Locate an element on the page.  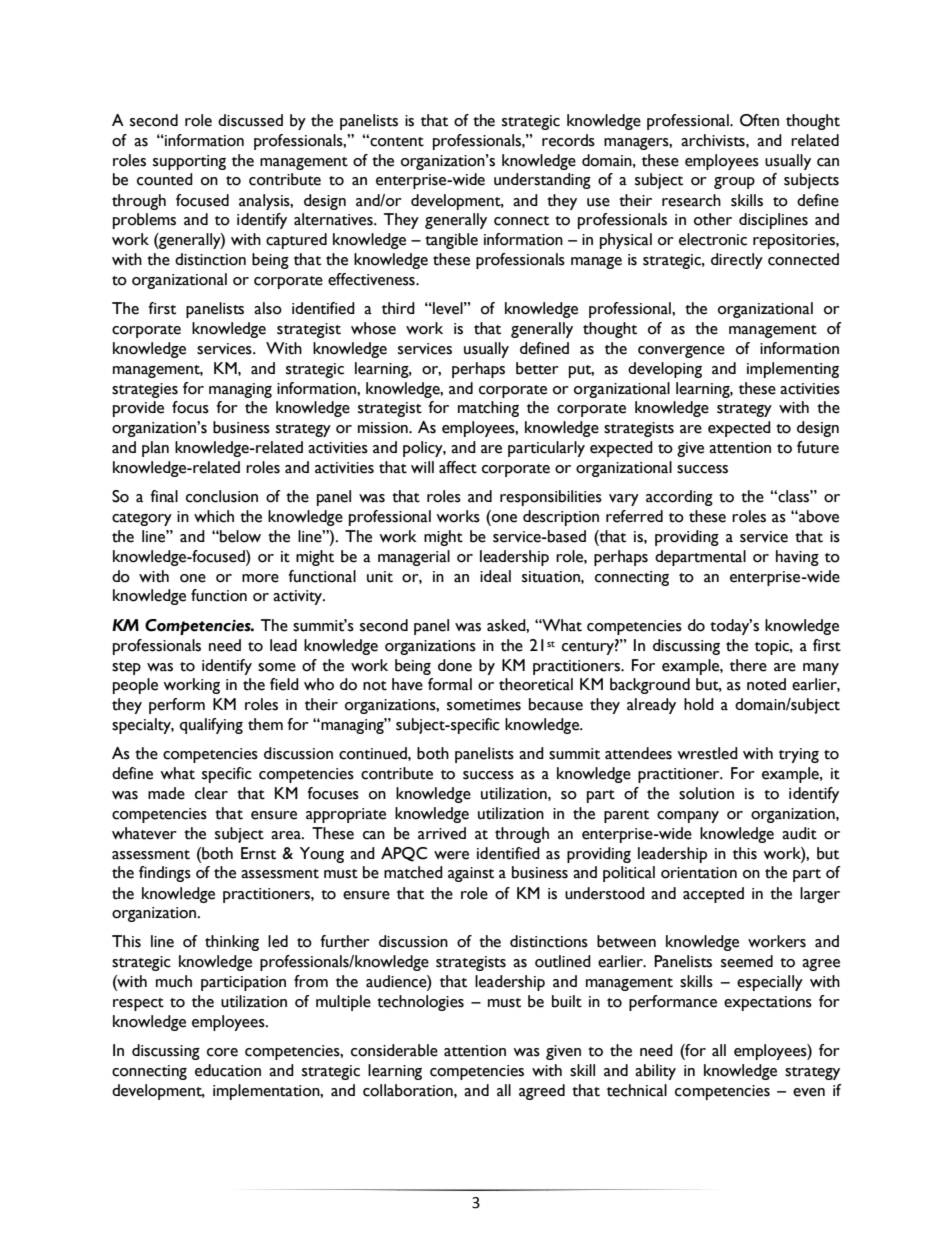
core is located at coordinates (222, 1052).
